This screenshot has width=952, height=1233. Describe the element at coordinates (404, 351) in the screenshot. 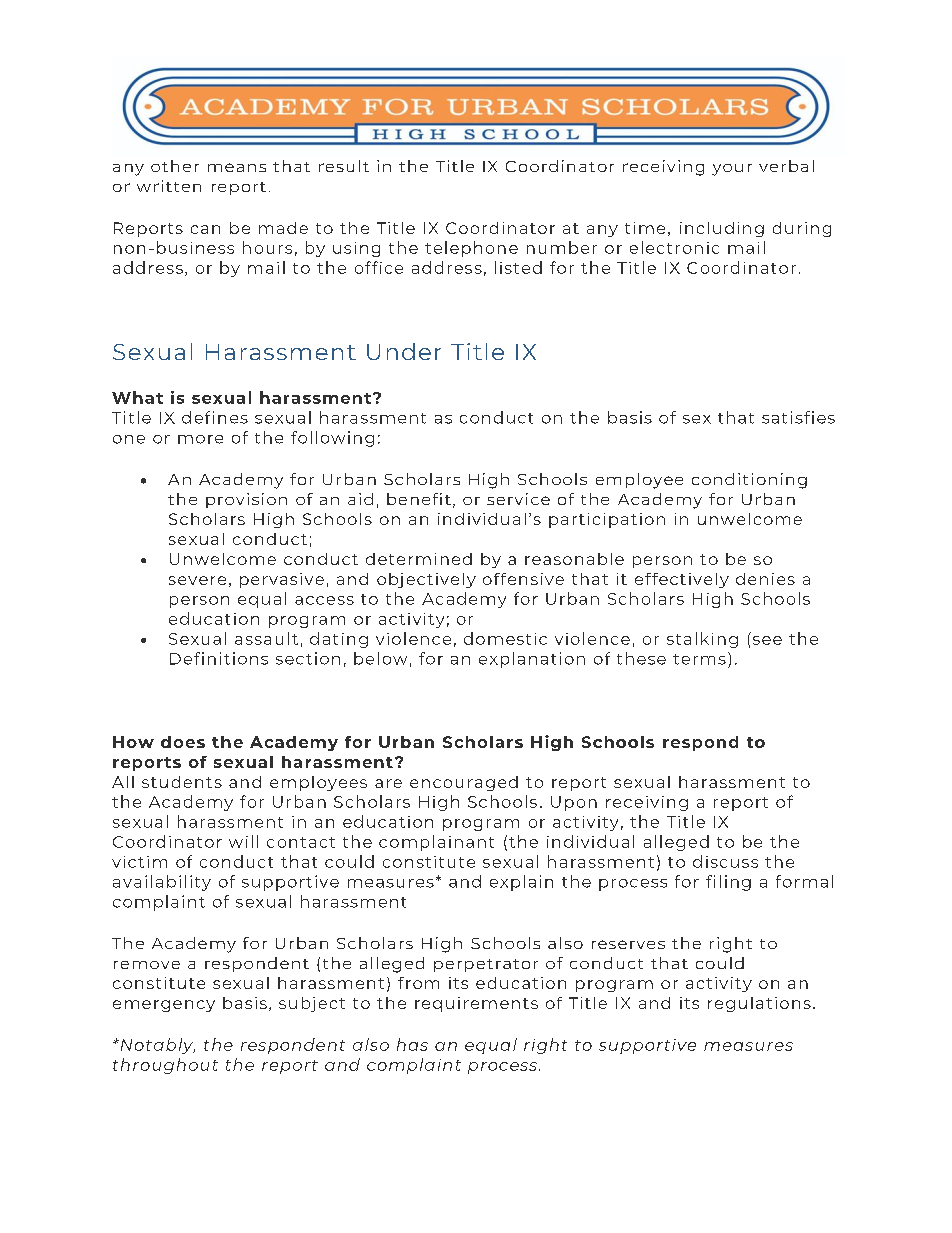

I see `Under` at that location.
